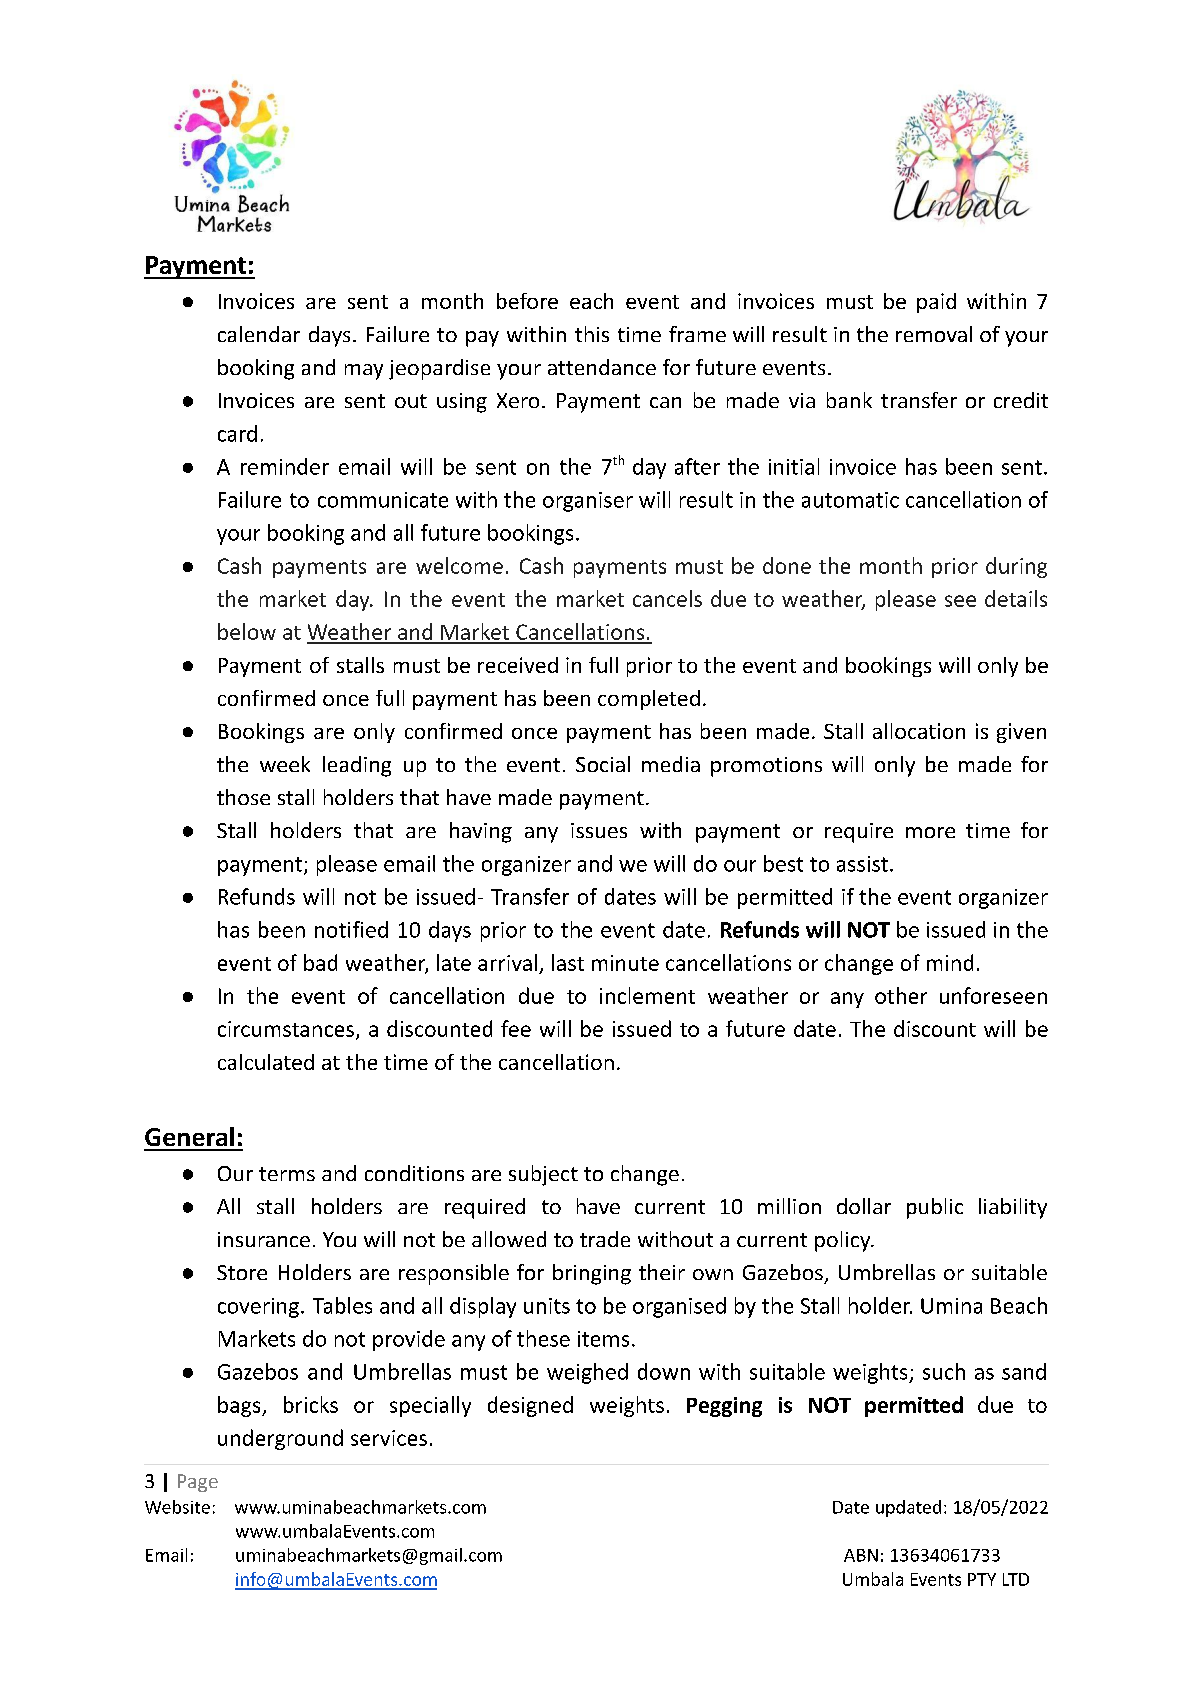 Image resolution: width=1195 pixels, height=1688 pixels. I want to click on other, so click(901, 995).
